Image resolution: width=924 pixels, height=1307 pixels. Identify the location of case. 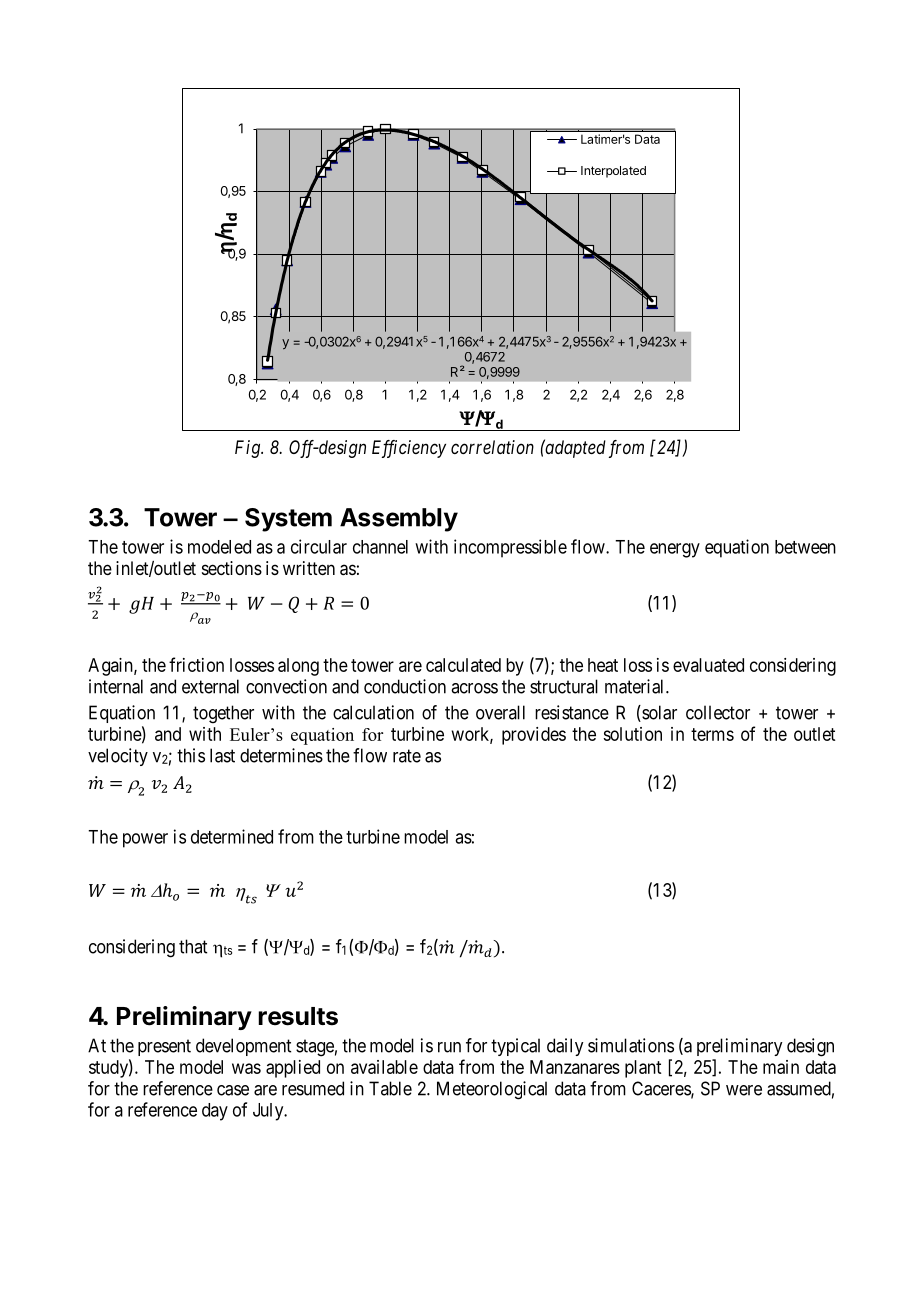
(233, 1090).
